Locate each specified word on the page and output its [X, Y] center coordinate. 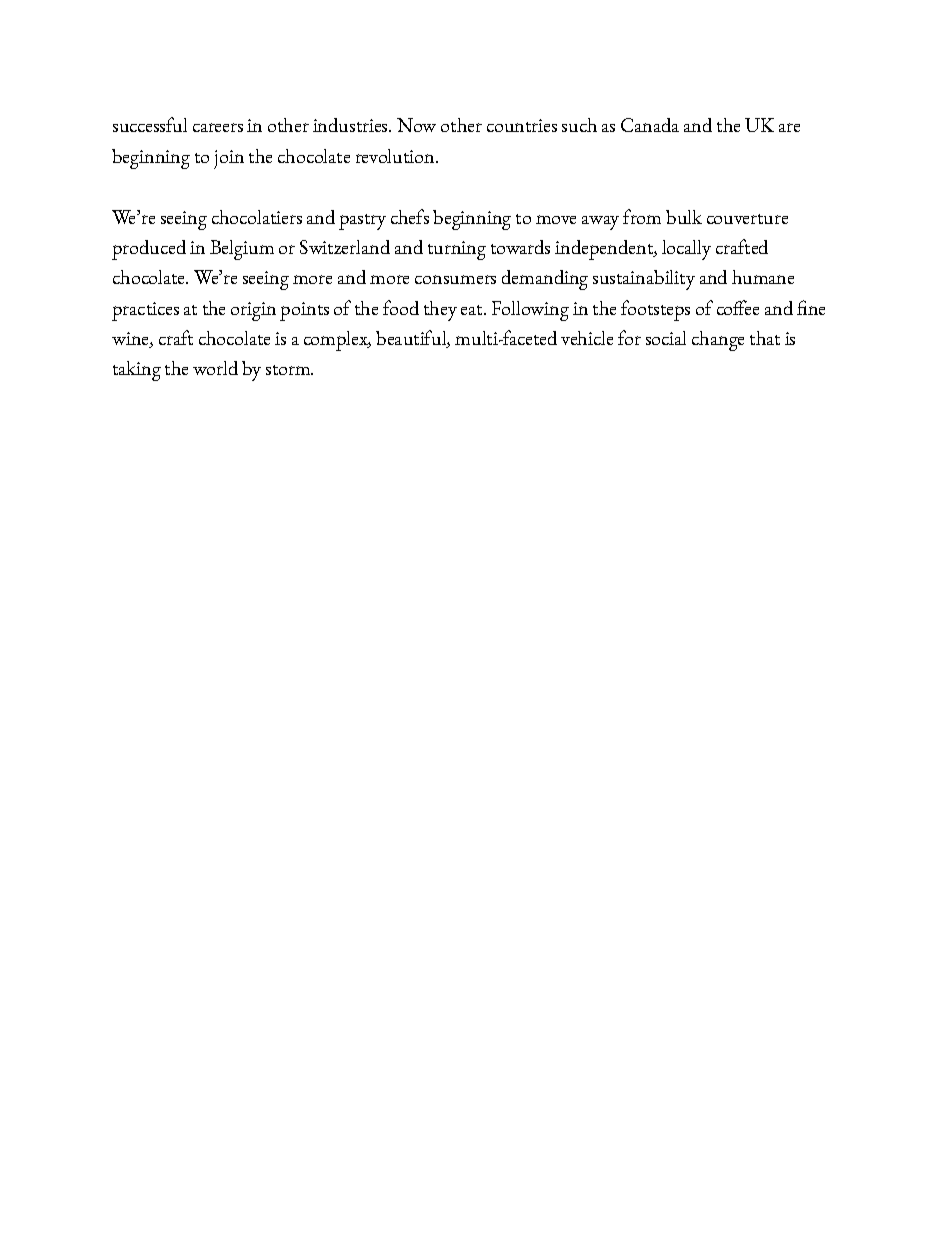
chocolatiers [257, 217]
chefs [410, 216]
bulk [684, 217]
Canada [650, 125]
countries [522, 125]
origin [253, 311]
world [215, 368]
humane [763, 277]
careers [218, 127]
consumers [455, 279]
